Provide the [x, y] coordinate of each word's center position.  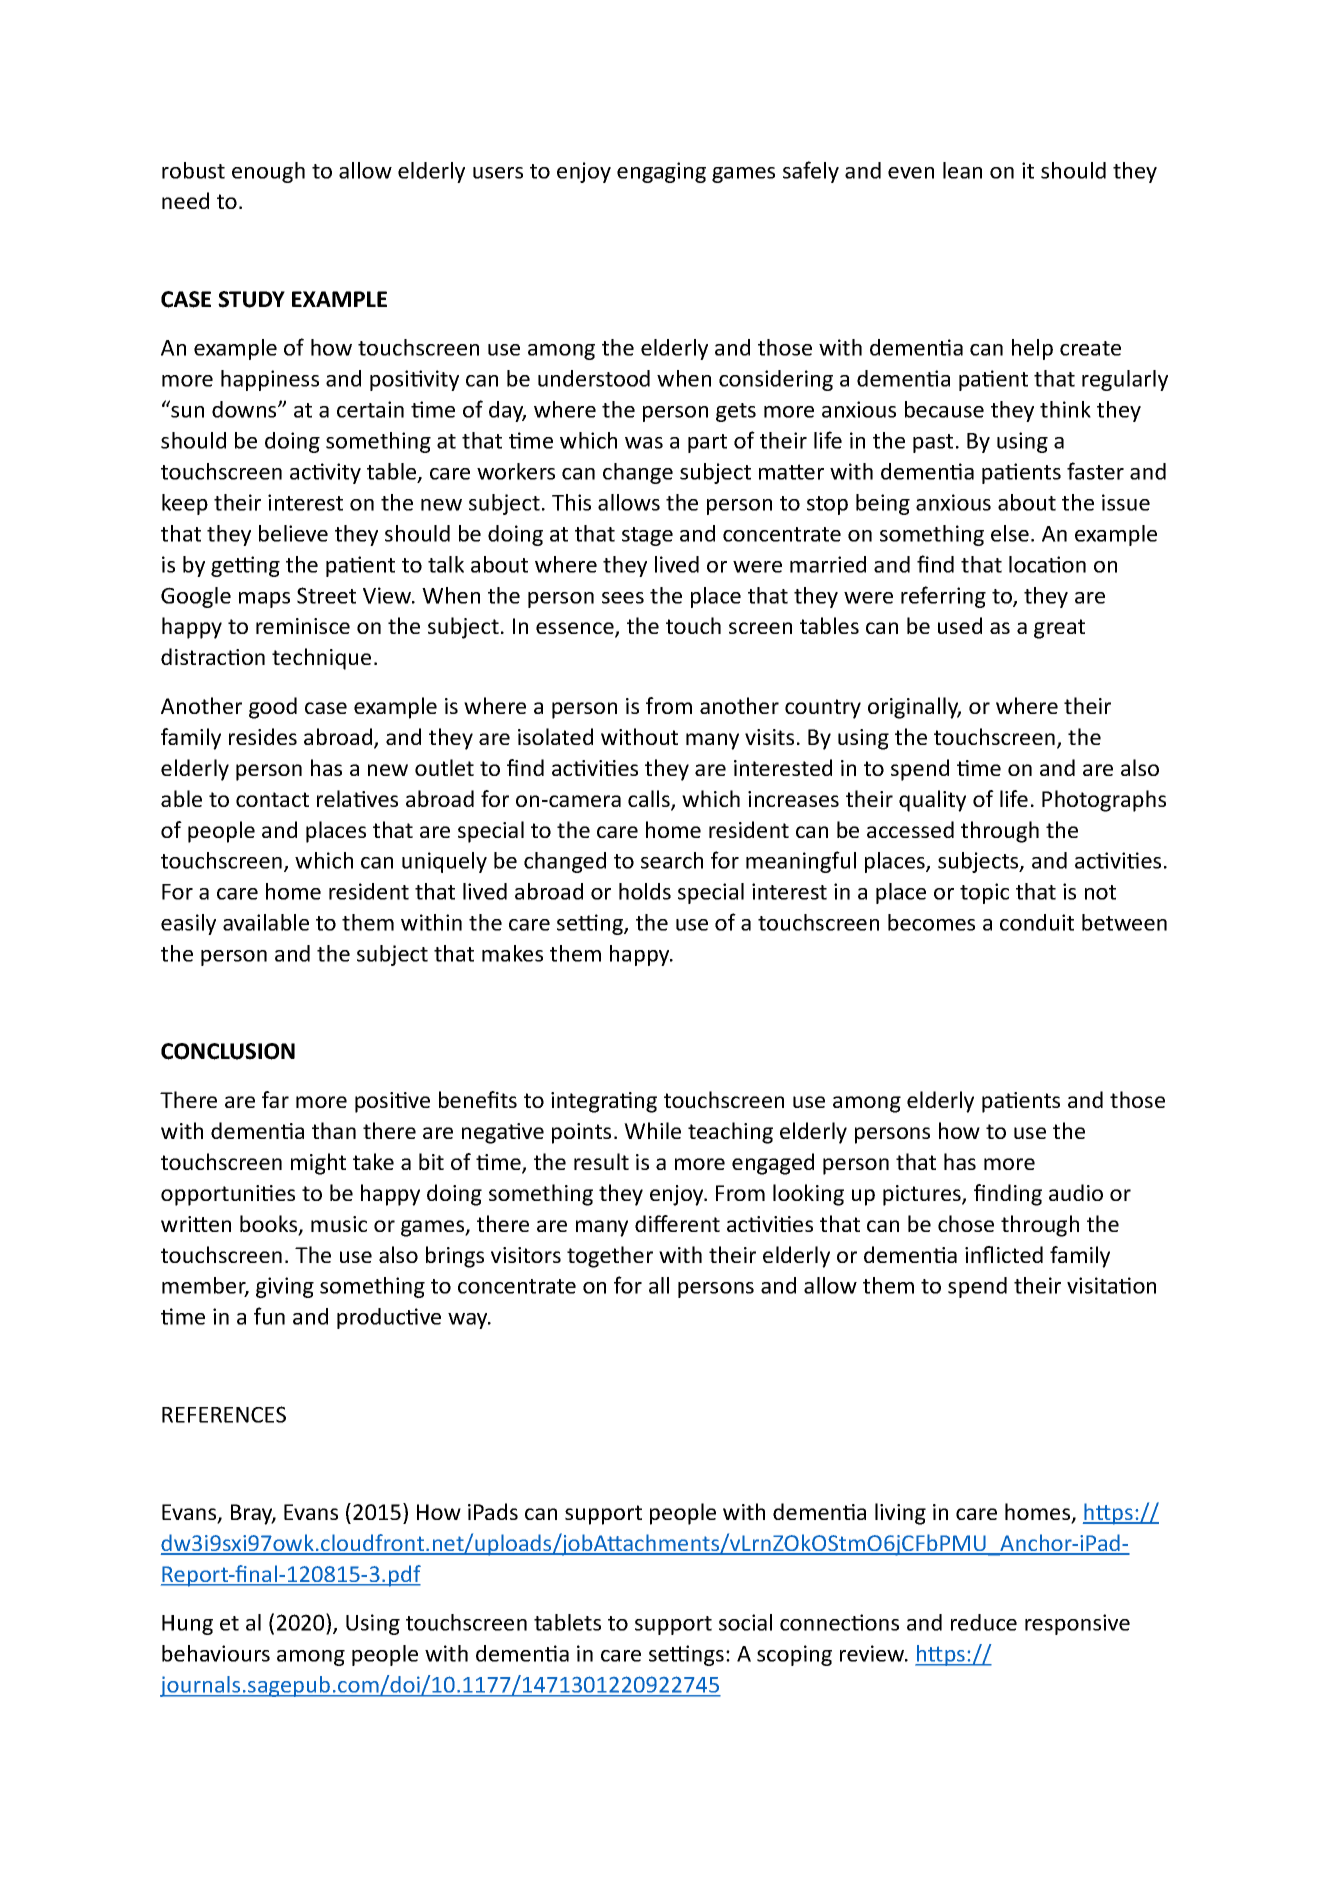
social [745, 1622]
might [318, 1164]
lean [962, 170]
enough [268, 172]
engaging [661, 172]
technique [321, 659]
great [1059, 629]
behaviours [216, 1653]
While [652, 1130]
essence [576, 629]
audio [1076, 1192]
